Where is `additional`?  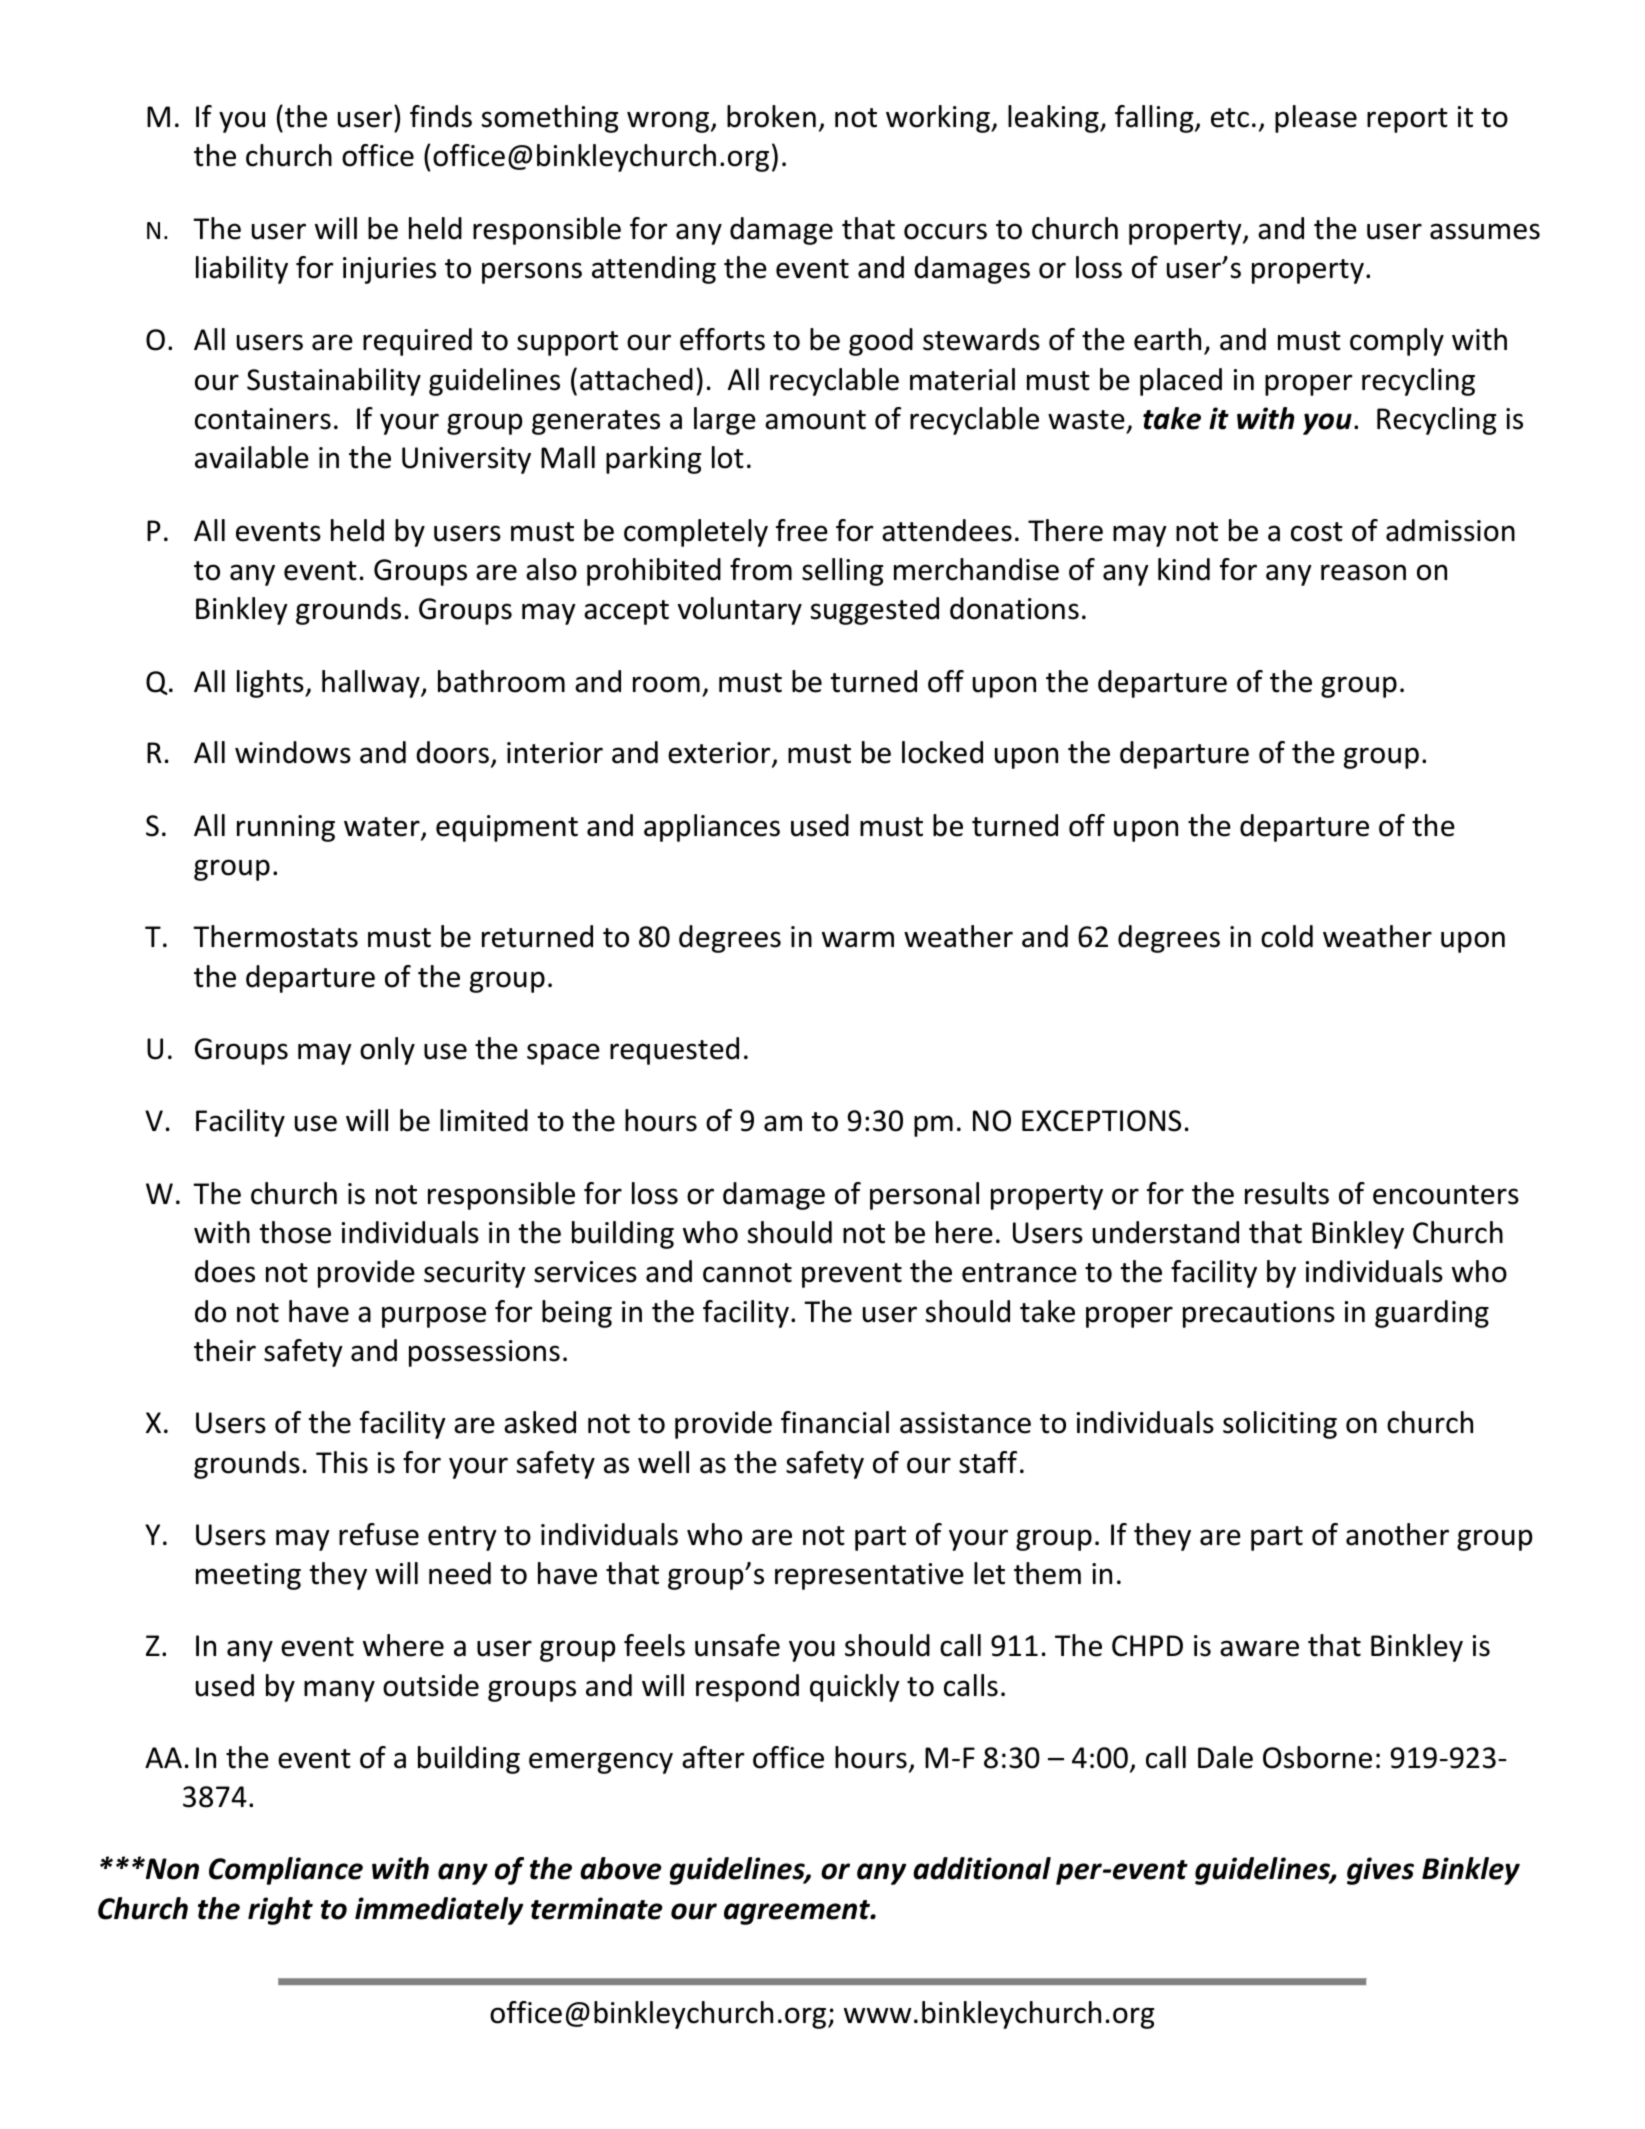 additional is located at coordinates (982, 1868).
